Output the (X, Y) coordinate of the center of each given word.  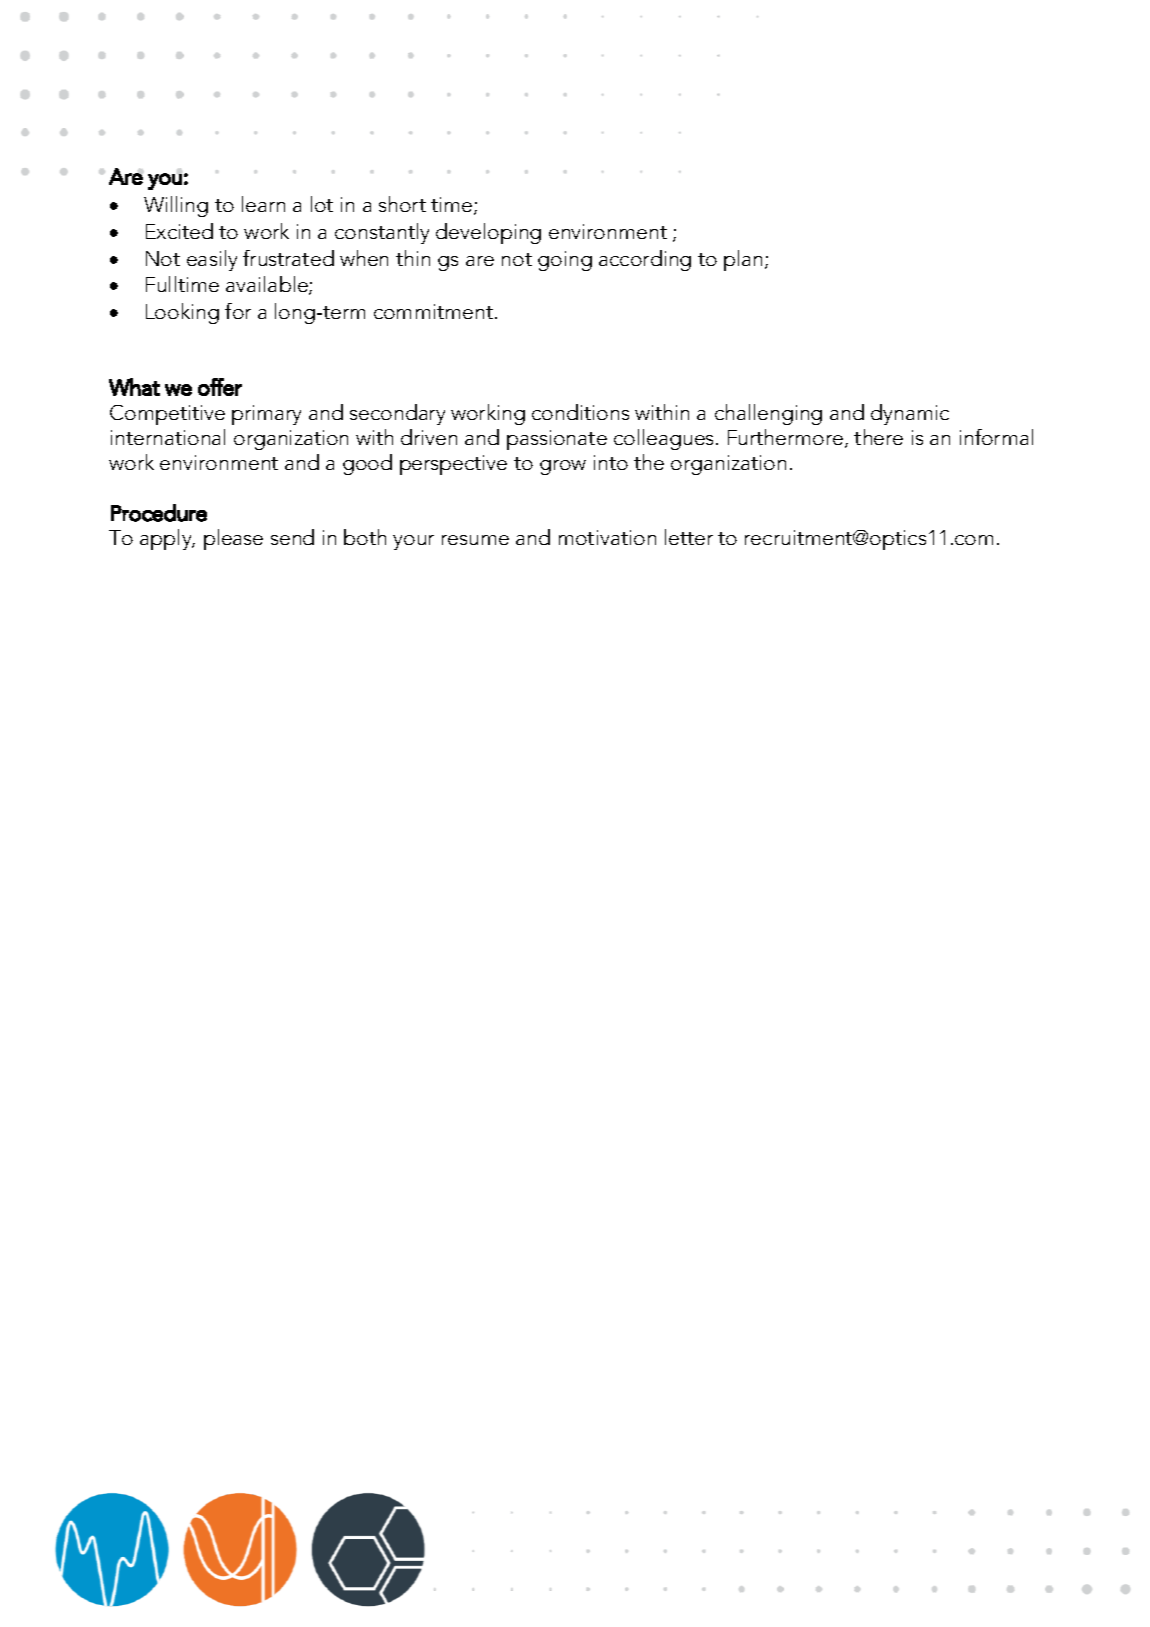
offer (220, 387)
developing (488, 233)
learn (263, 204)
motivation (607, 537)
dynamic (910, 414)
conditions (580, 412)
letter (689, 537)
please (233, 539)
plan (743, 260)
